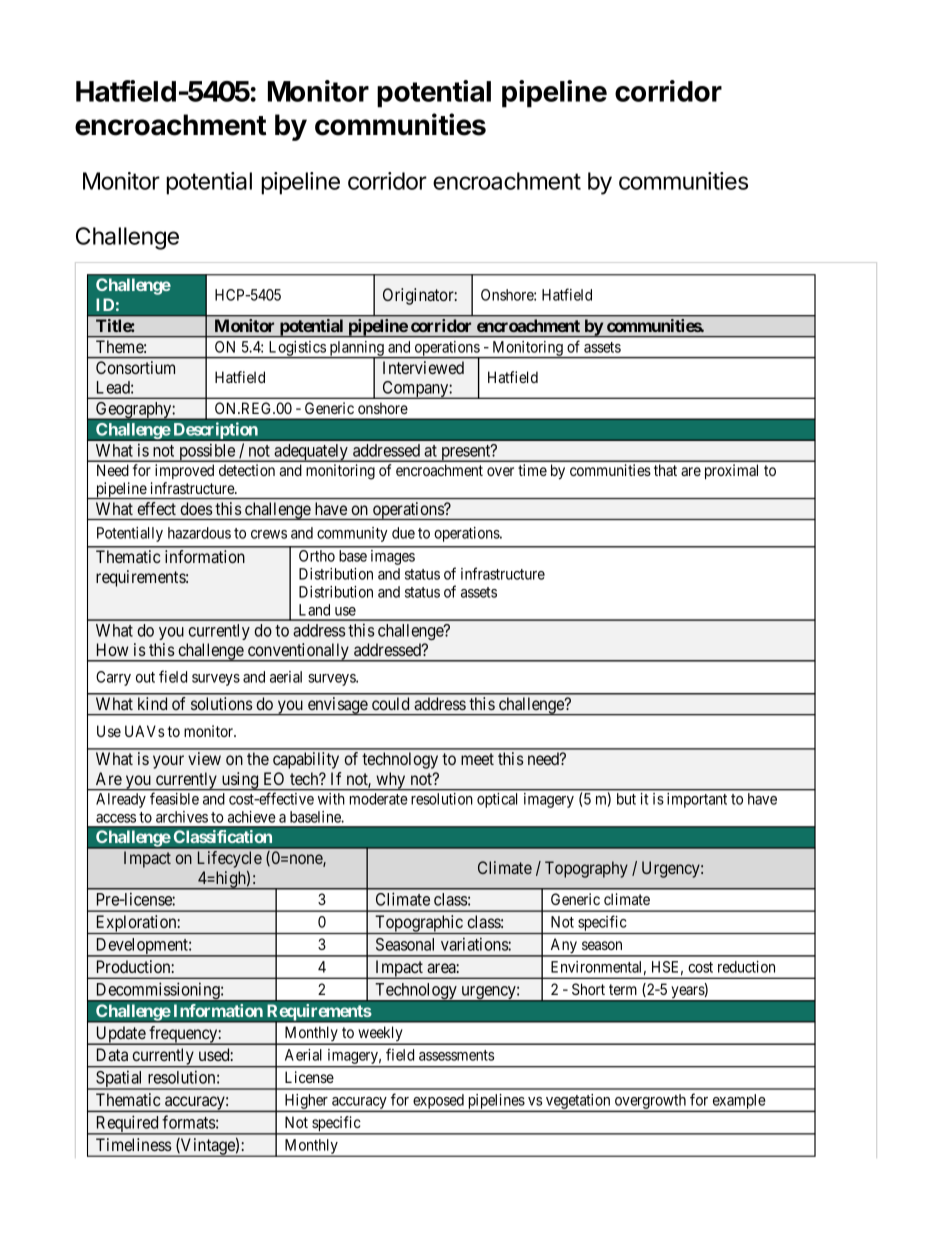  Describe the element at coordinates (697, 800) in the screenshot. I see `important` at that location.
